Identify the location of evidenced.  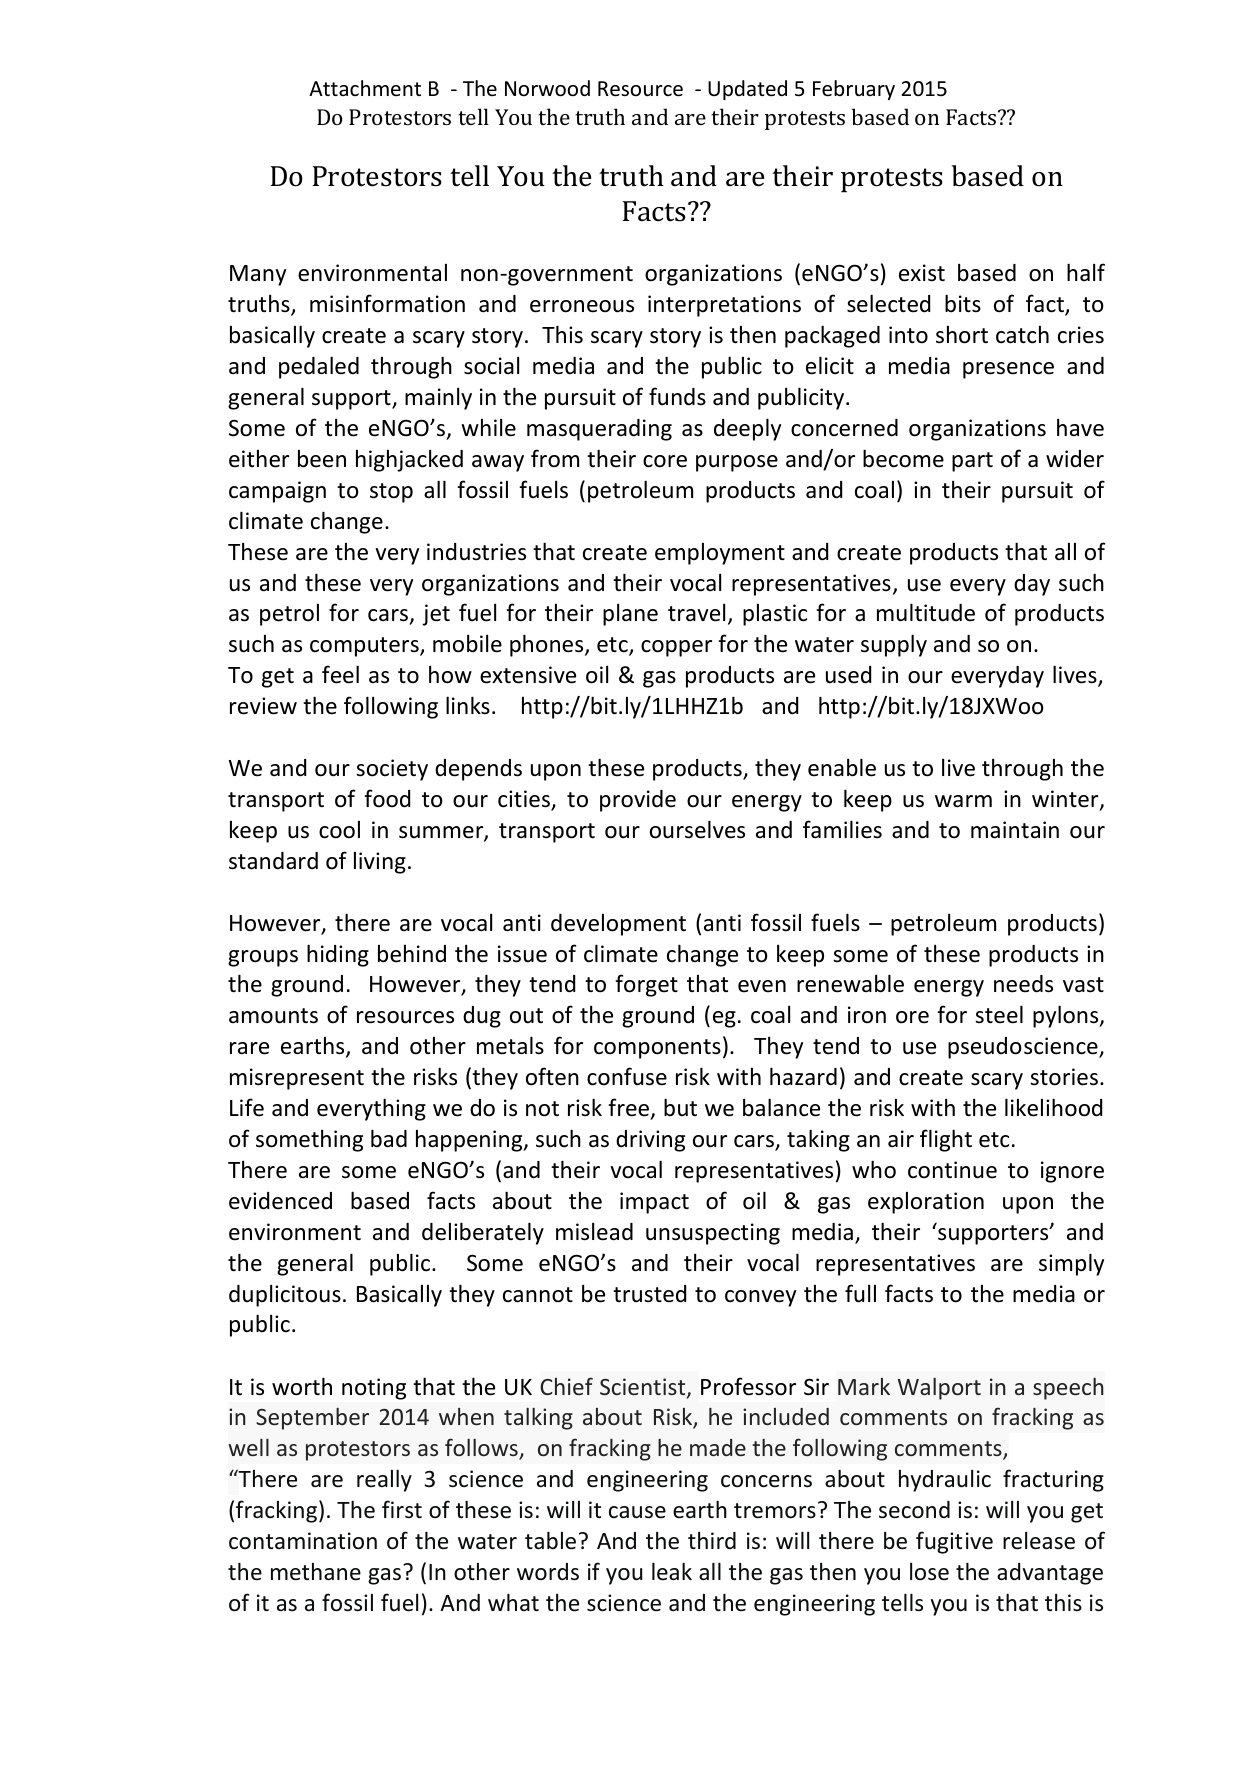
(280, 1201).
